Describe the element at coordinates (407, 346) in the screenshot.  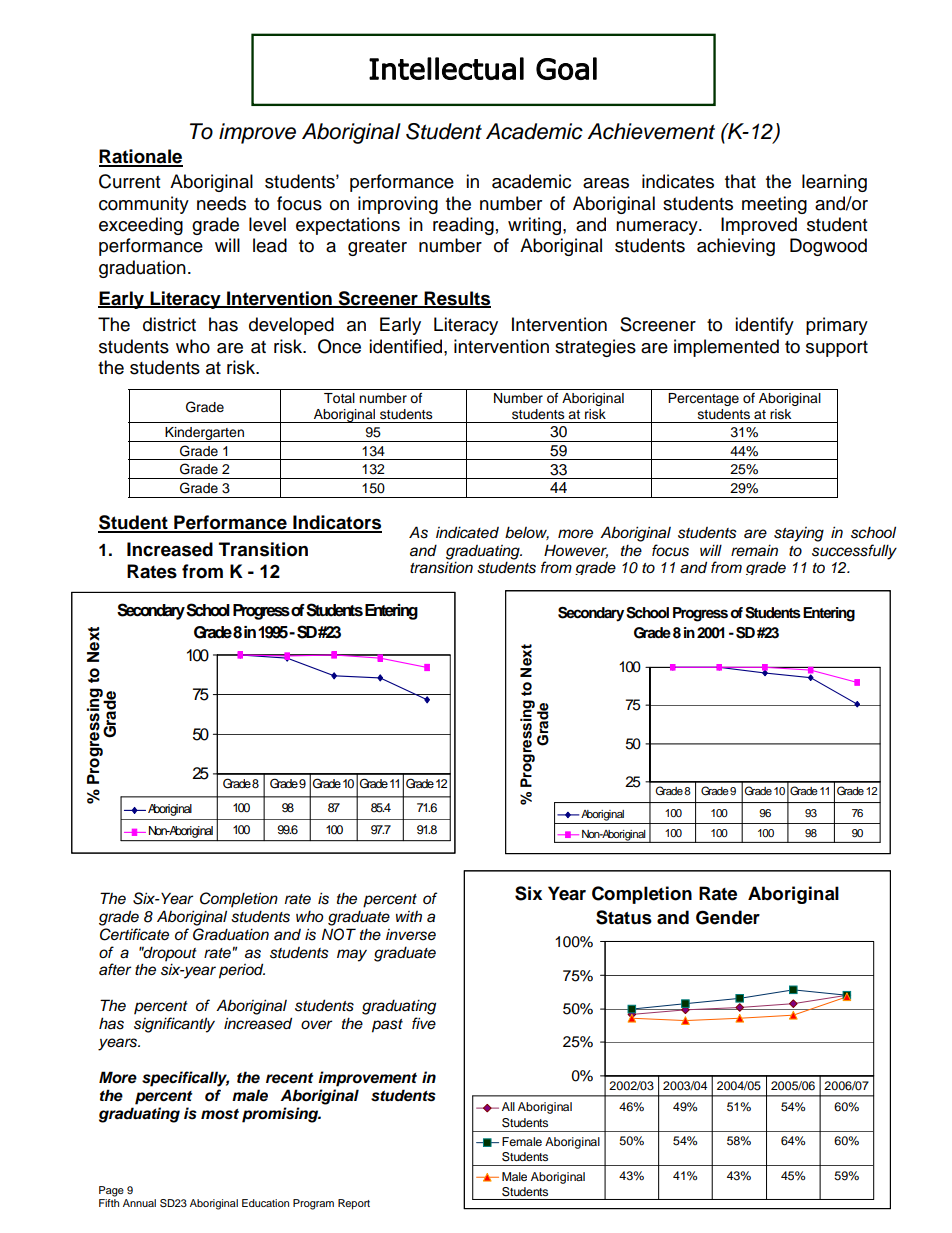
I see `identified` at that location.
